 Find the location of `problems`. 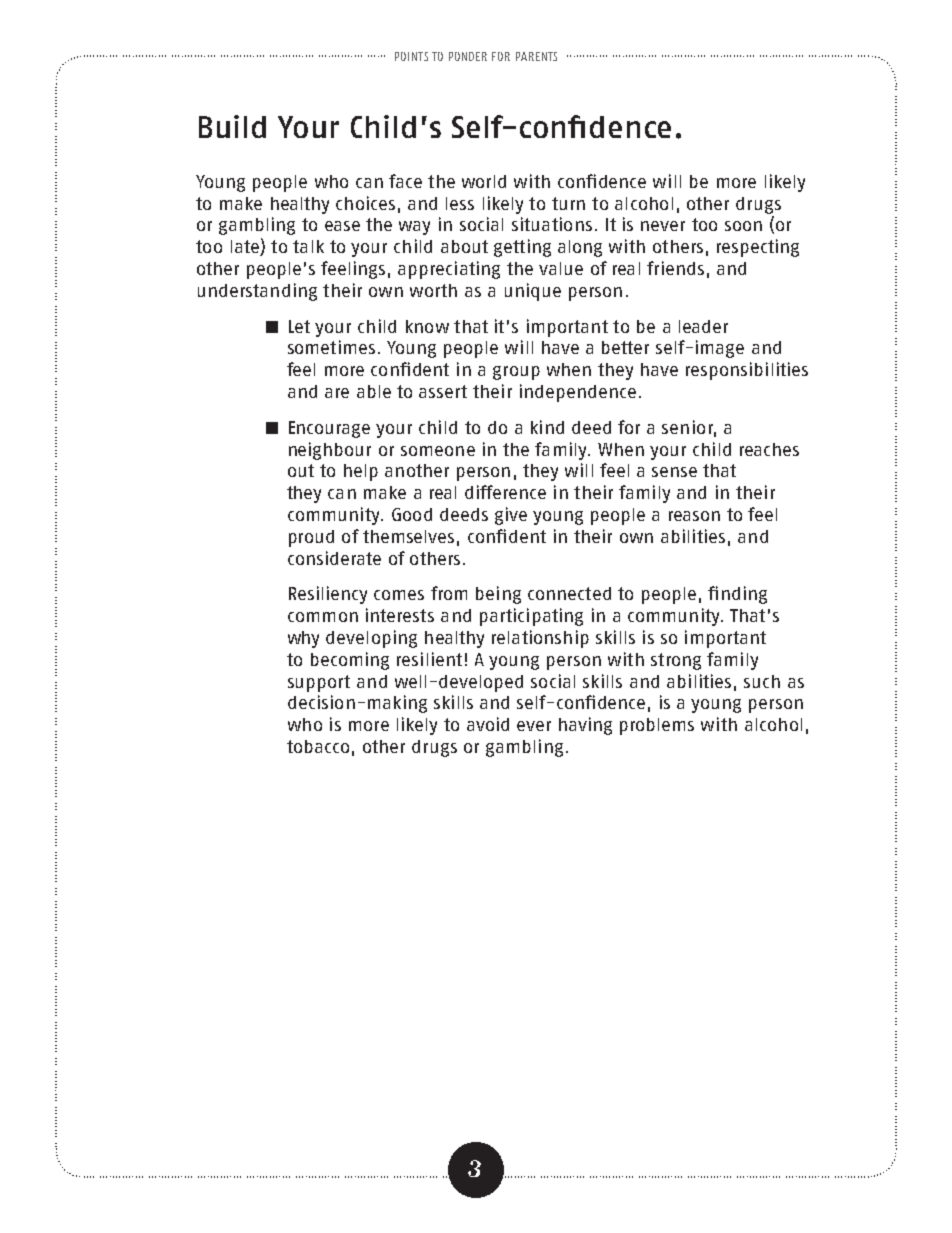

problems is located at coordinates (657, 726).
